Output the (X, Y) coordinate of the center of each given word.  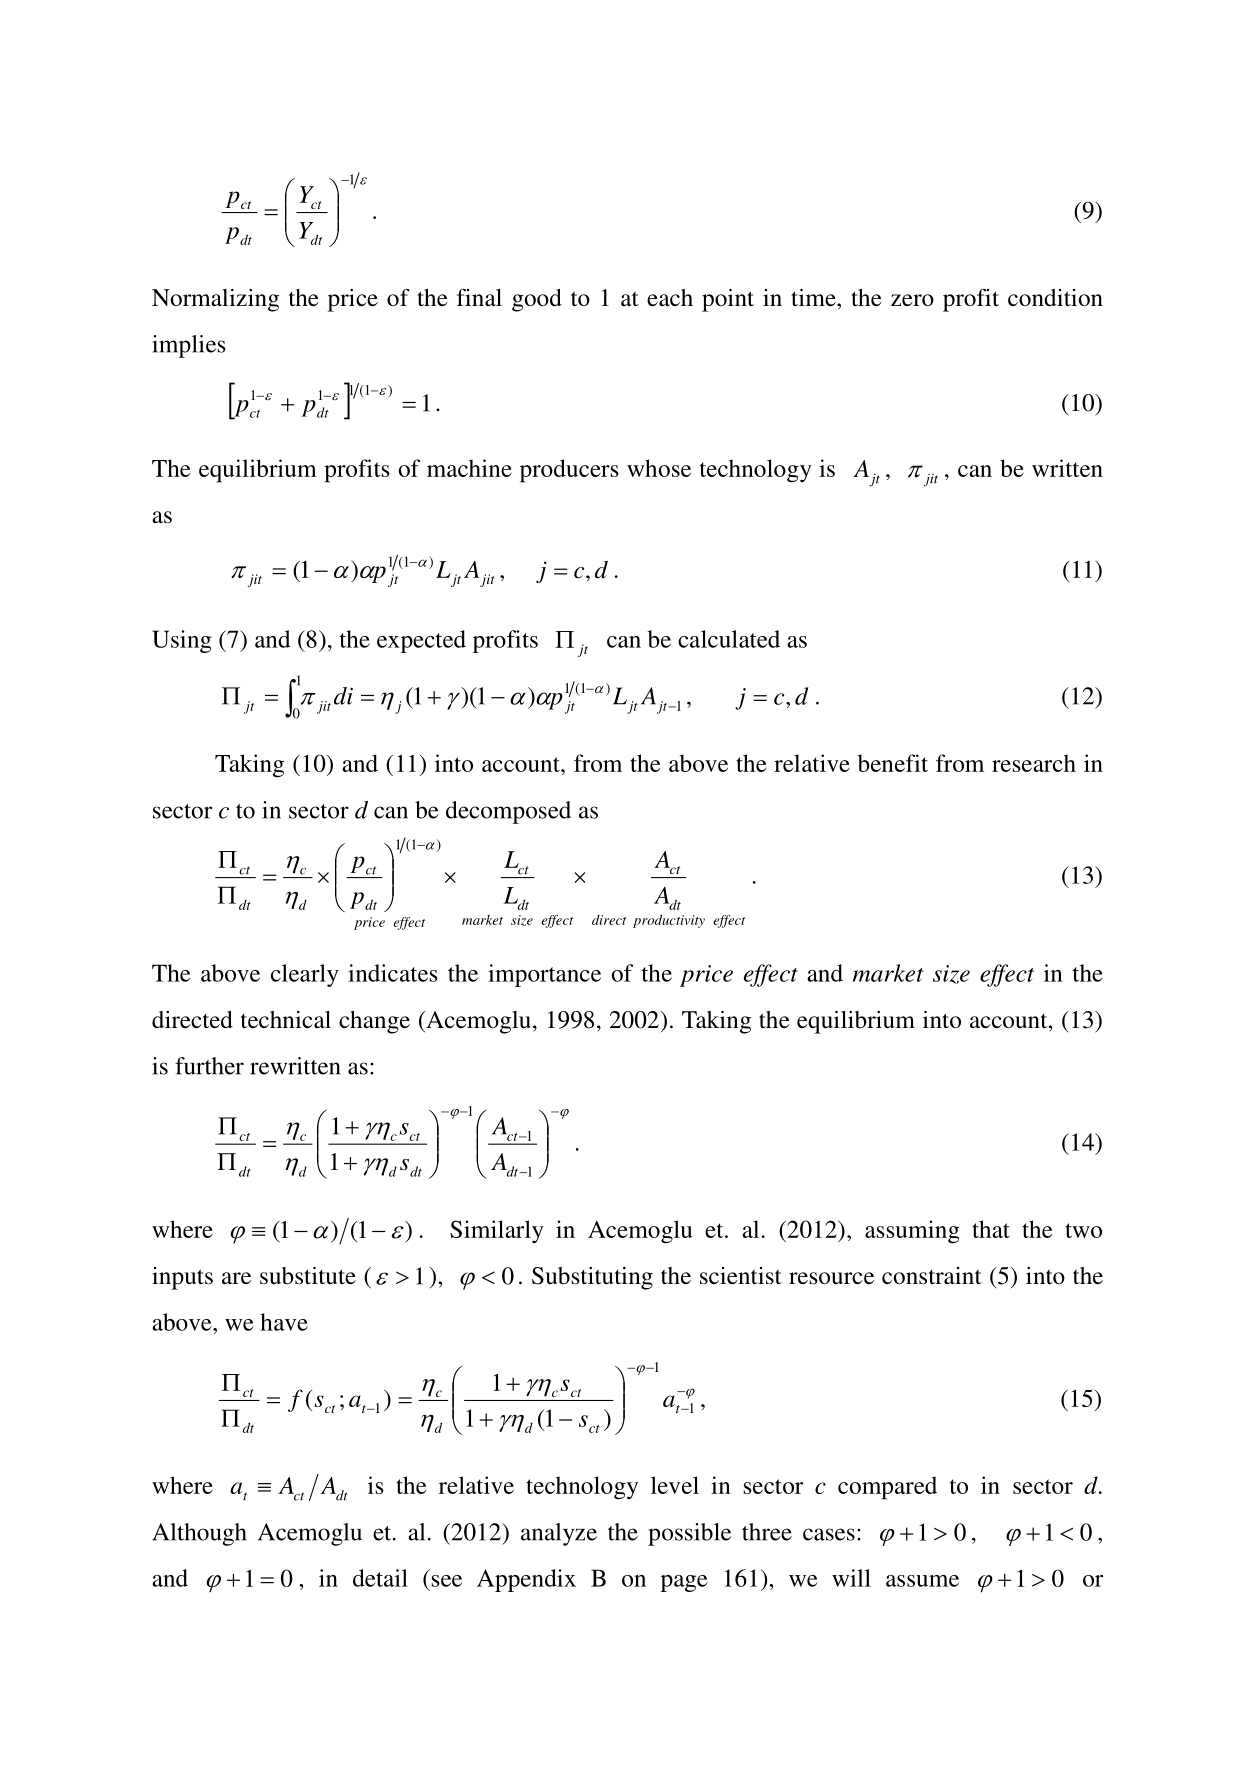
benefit (893, 763)
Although (199, 1534)
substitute (308, 1276)
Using (182, 641)
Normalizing (215, 300)
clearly (305, 975)
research (1034, 763)
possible (689, 1534)
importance (544, 975)
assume (922, 1581)
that (991, 1229)
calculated (729, 639)
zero (912, 300)
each (670, 298)
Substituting (592, 1278)
